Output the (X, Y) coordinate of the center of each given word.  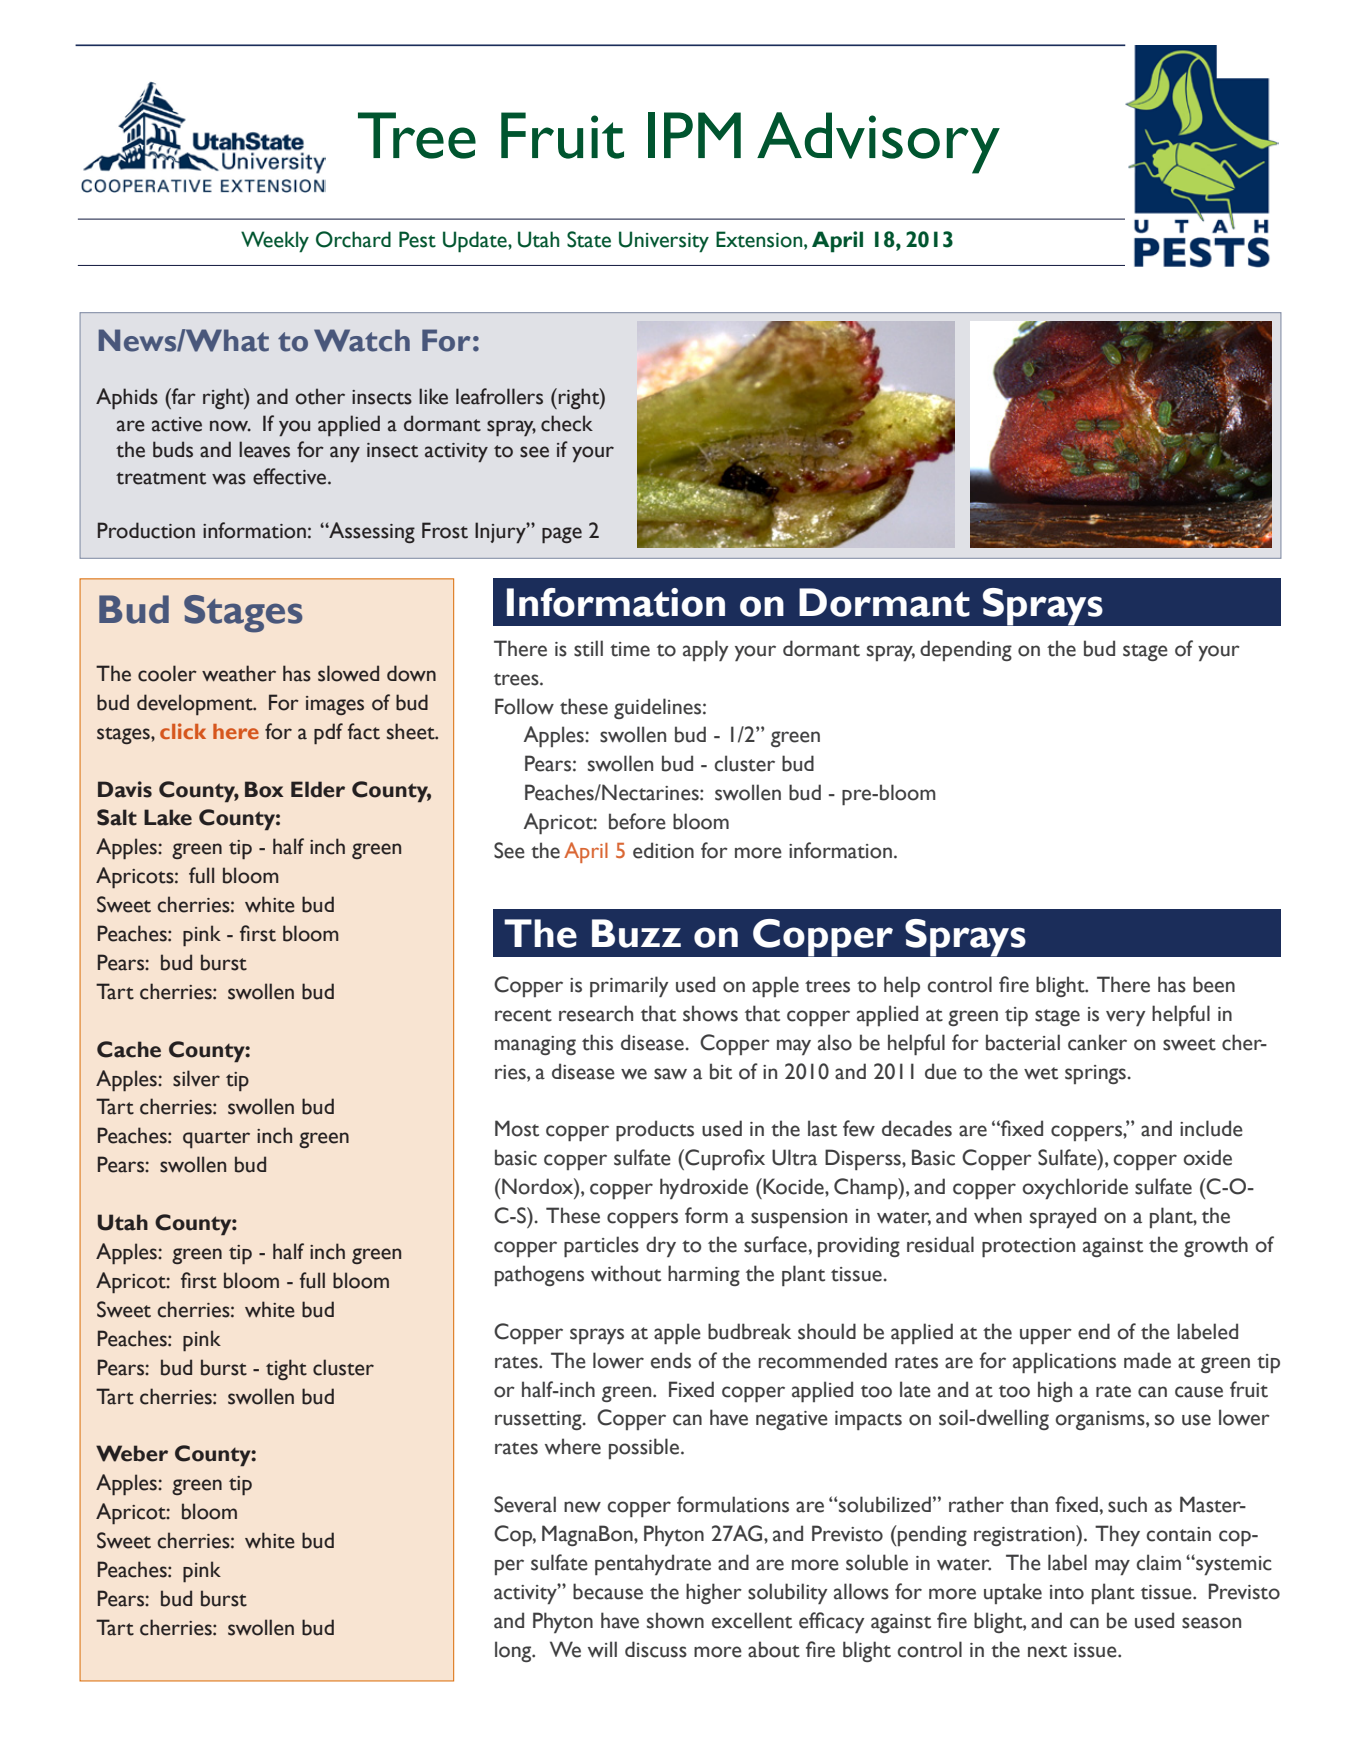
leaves (264, 449)
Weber (132, 1453)
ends (671, 1360)
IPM (694, 135)
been (1214, 984)
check (567, 423)
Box (264, 789)
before (637, 821)
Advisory (878, 143)
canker (1097, 1042)
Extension (760, 239)
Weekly (275, 242)
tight (286, 1369)
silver (196, 1078)
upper (1046, 1336)
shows (710, 1013)
